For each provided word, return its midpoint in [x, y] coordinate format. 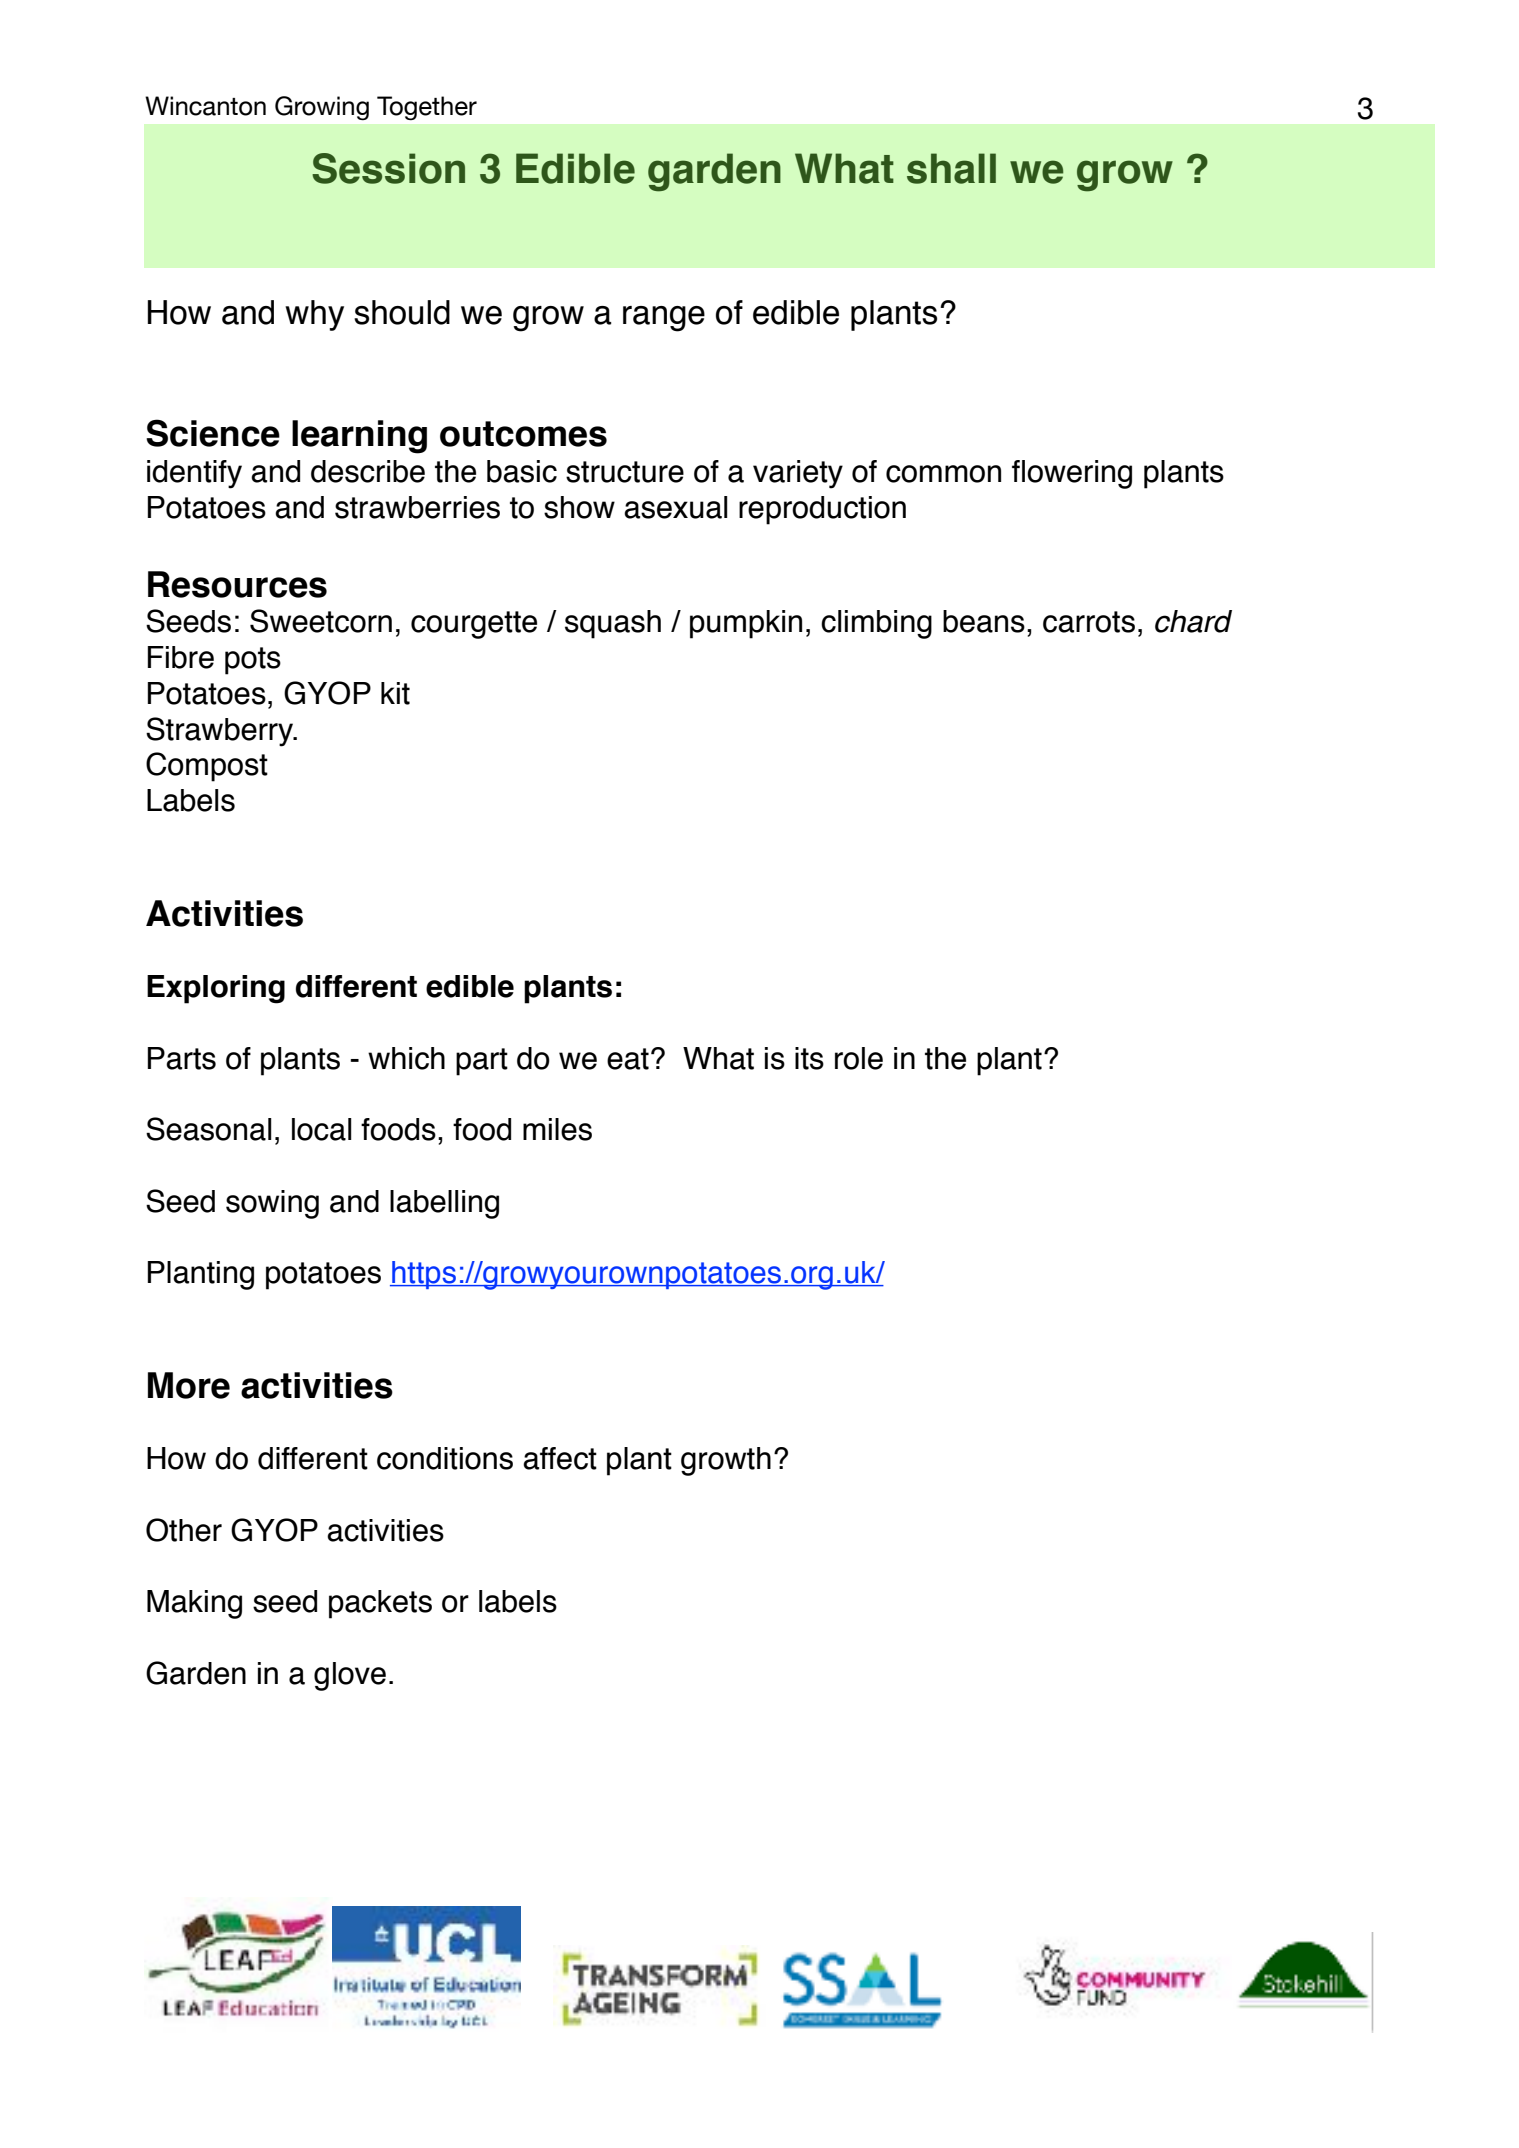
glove [350, 1676]
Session [388, 168]
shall [951, 168]
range [664, 319]
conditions [445, 1458]
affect [560, 1458]
